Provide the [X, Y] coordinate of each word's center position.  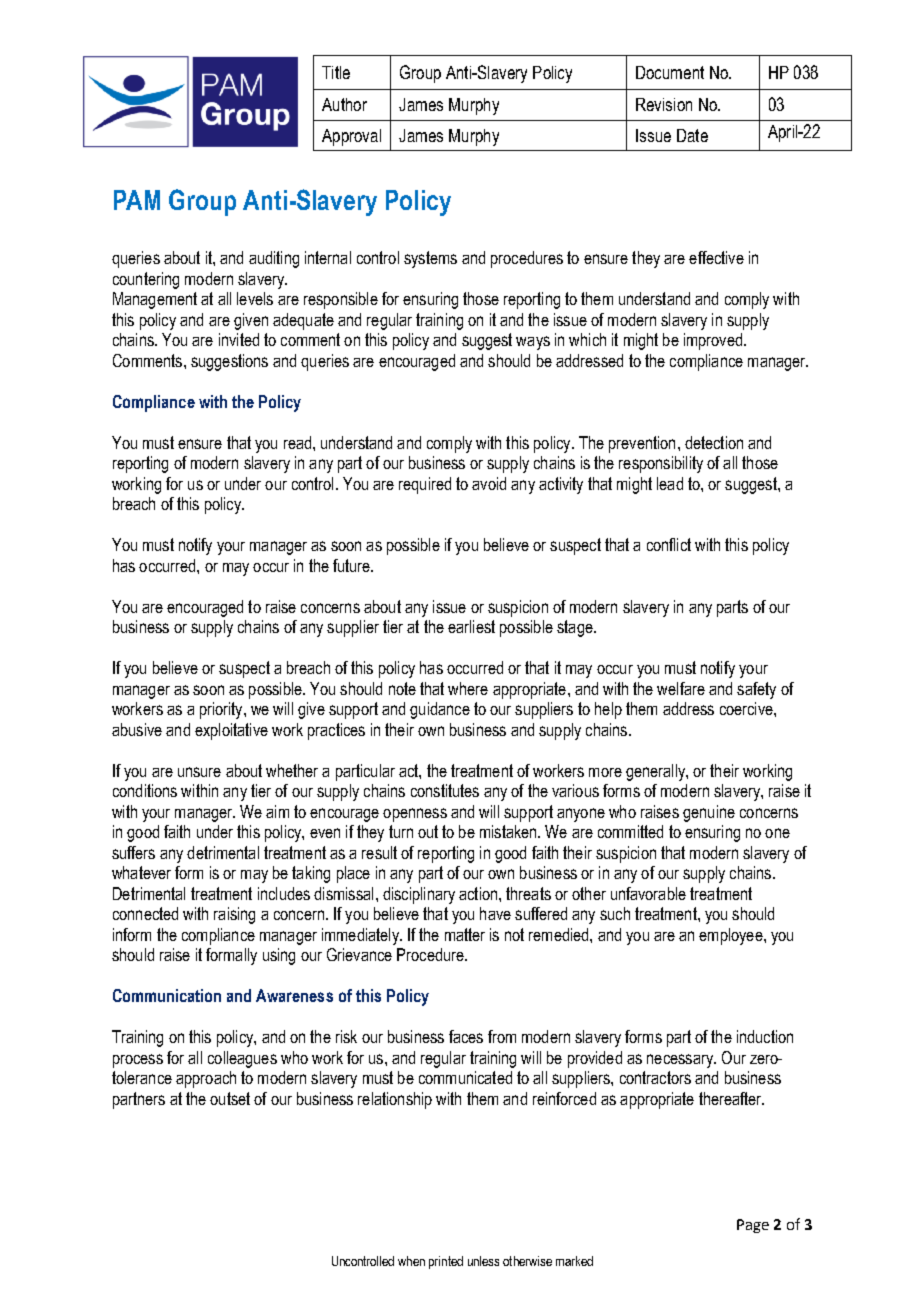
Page [753, 1226]
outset [230, 1098]
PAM [137, 200]
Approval [351, 137]
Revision [664, 104]
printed [446, 1262]
